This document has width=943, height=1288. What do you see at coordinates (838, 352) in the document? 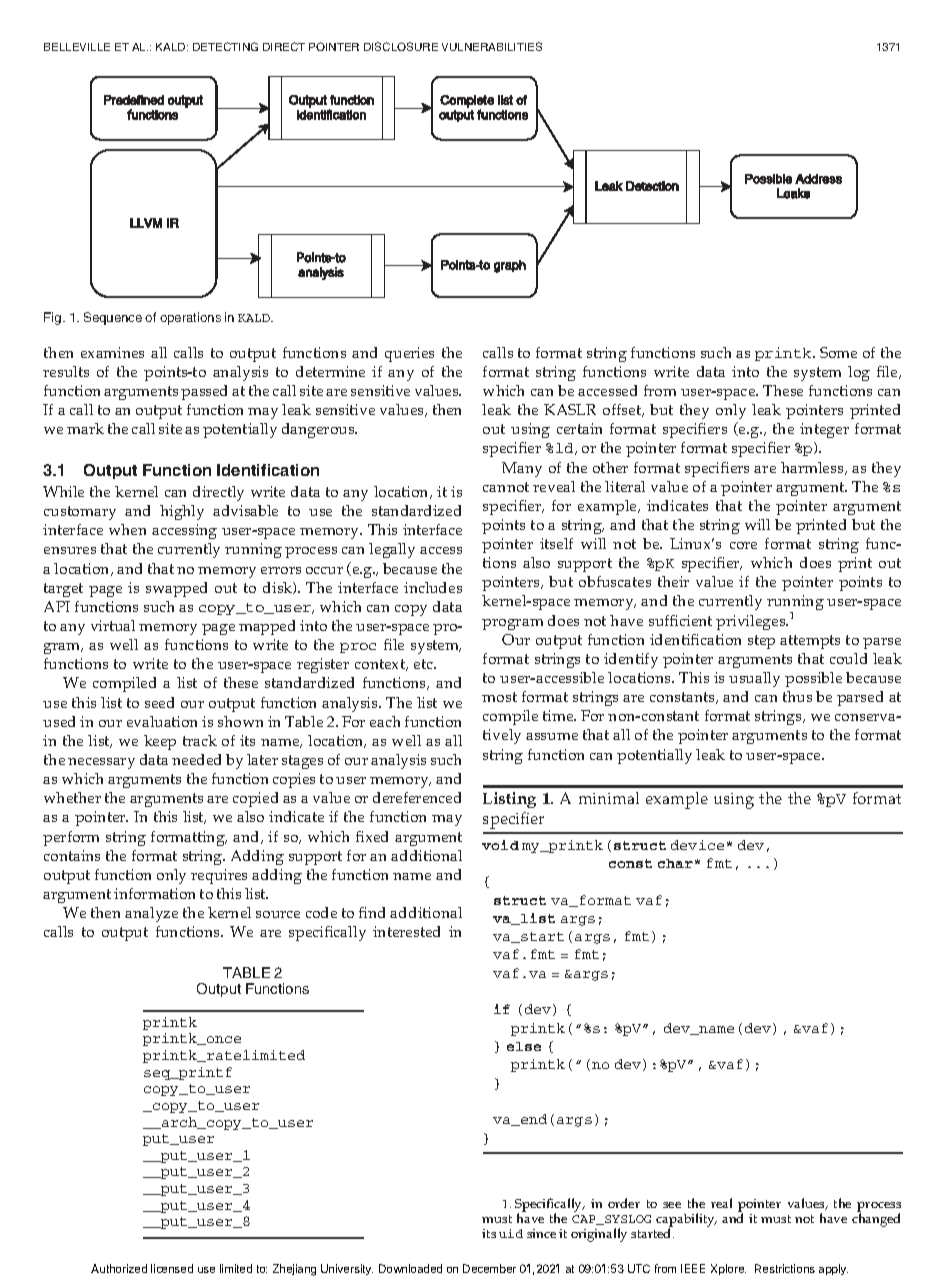
I see `Some` at bounding box center [838, 352].
